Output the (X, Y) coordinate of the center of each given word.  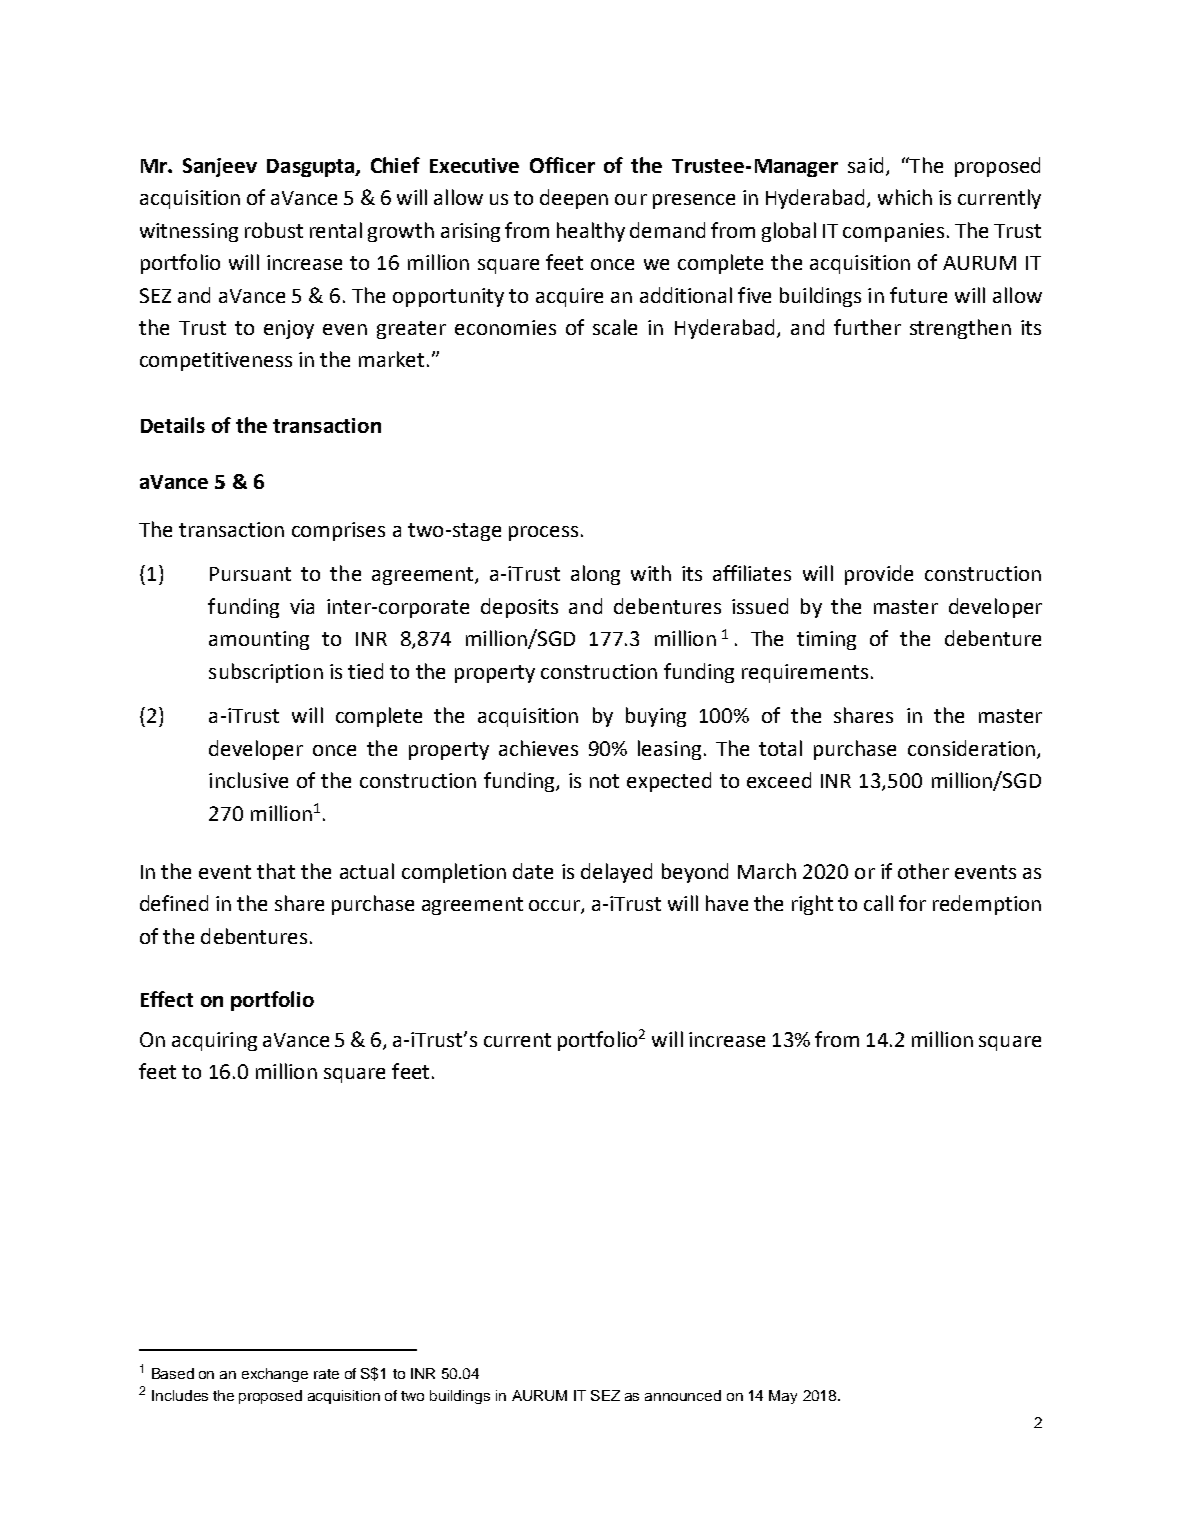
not (604, 781)
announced (683, 1395)
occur (555, 907)
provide (879, 575)
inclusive (248, 780)
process (543, 533)
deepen (574, 199)
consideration (971, 748)
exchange (275, 1375)
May (783, 1397)
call (878, 903)
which (905, 197)
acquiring (214, 1041)
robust (274, 230)
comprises (338, 531)
